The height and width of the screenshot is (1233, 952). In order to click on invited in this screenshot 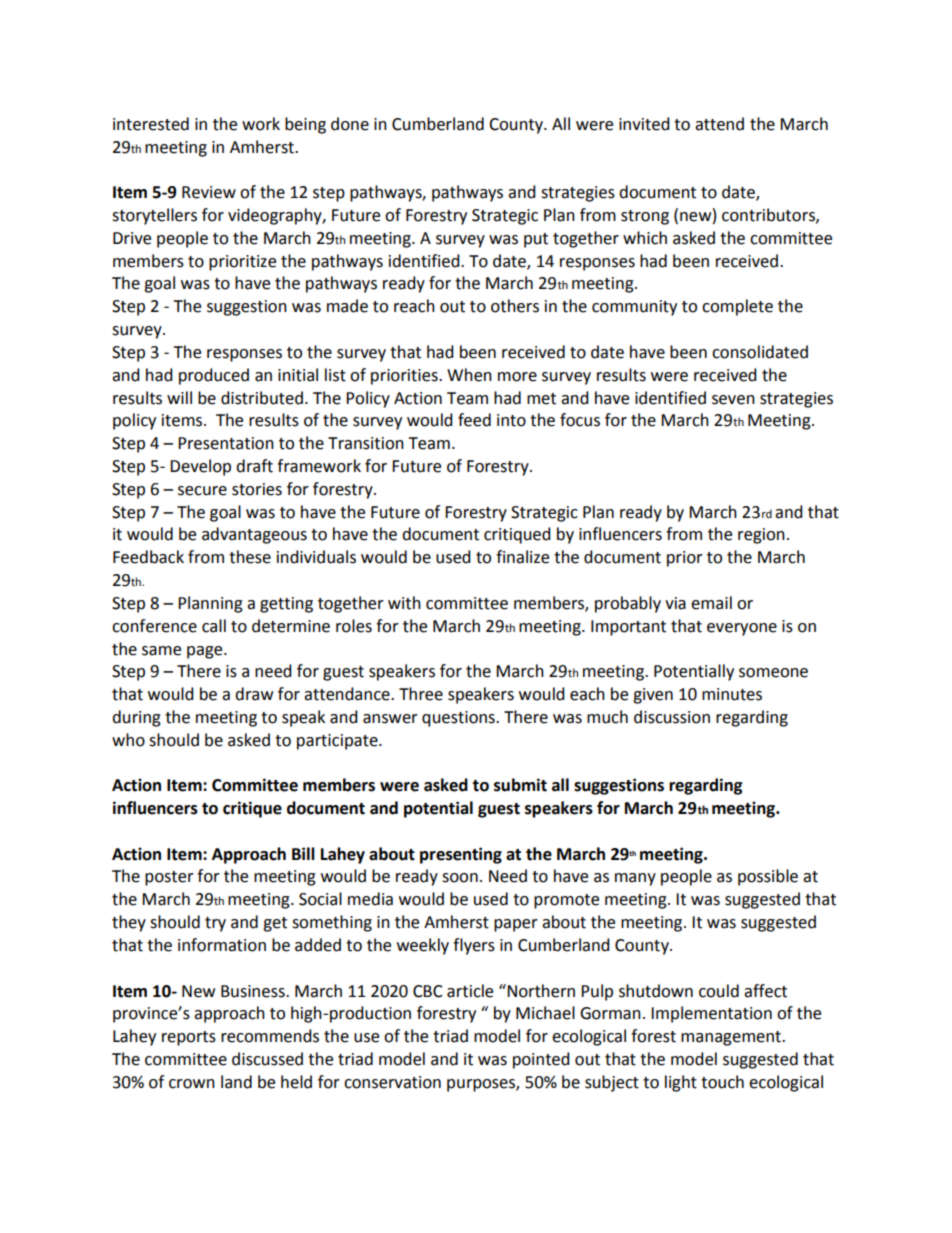, I will do `click(644, 124)`.
